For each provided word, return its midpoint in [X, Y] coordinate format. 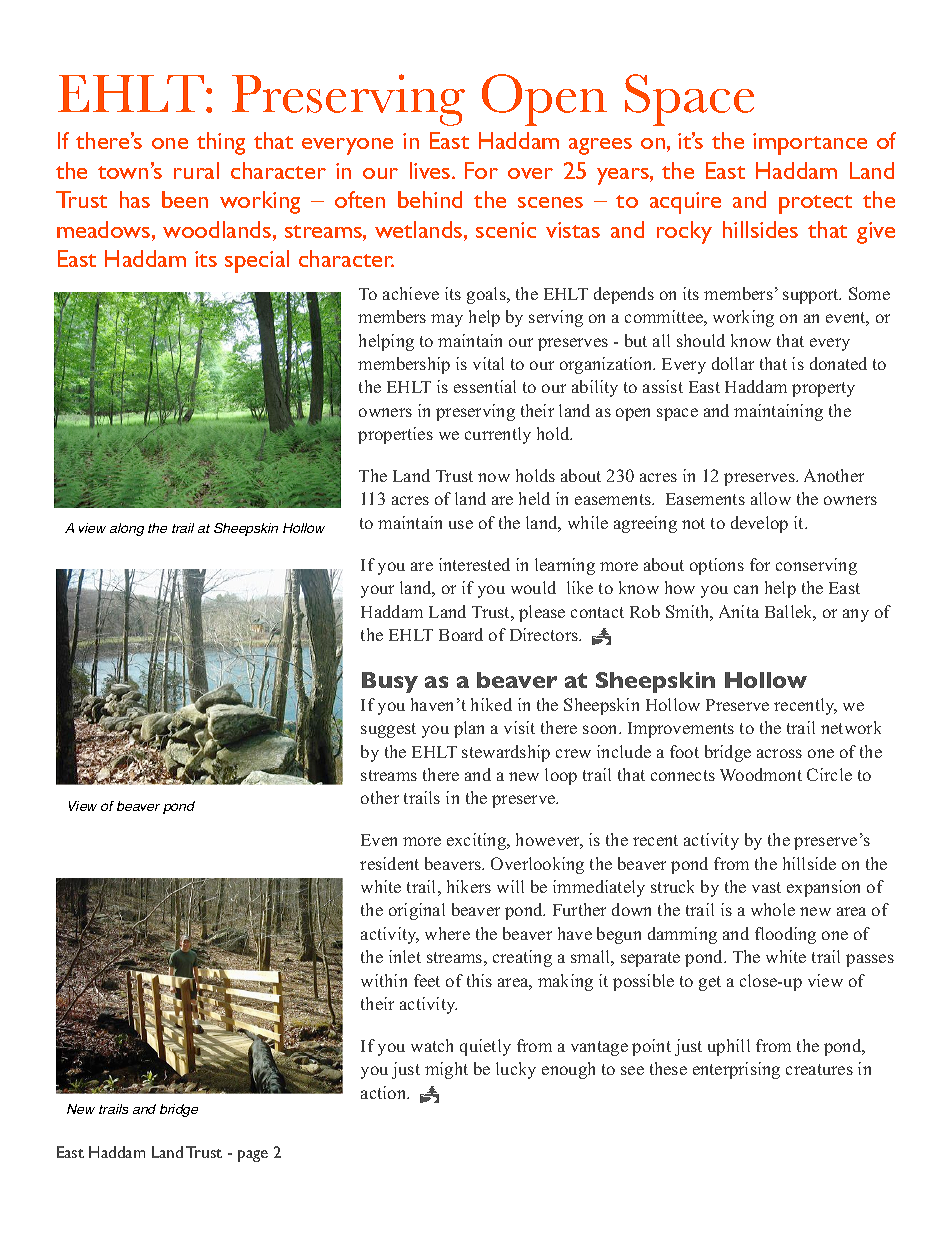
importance [810, 144]
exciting [478, 841]
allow [771, 498]
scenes [550, 202]
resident [389, 863]
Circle [829, 774]
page [253, 1156]
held [534, 498]
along [127, 529]
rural [196, 170]
